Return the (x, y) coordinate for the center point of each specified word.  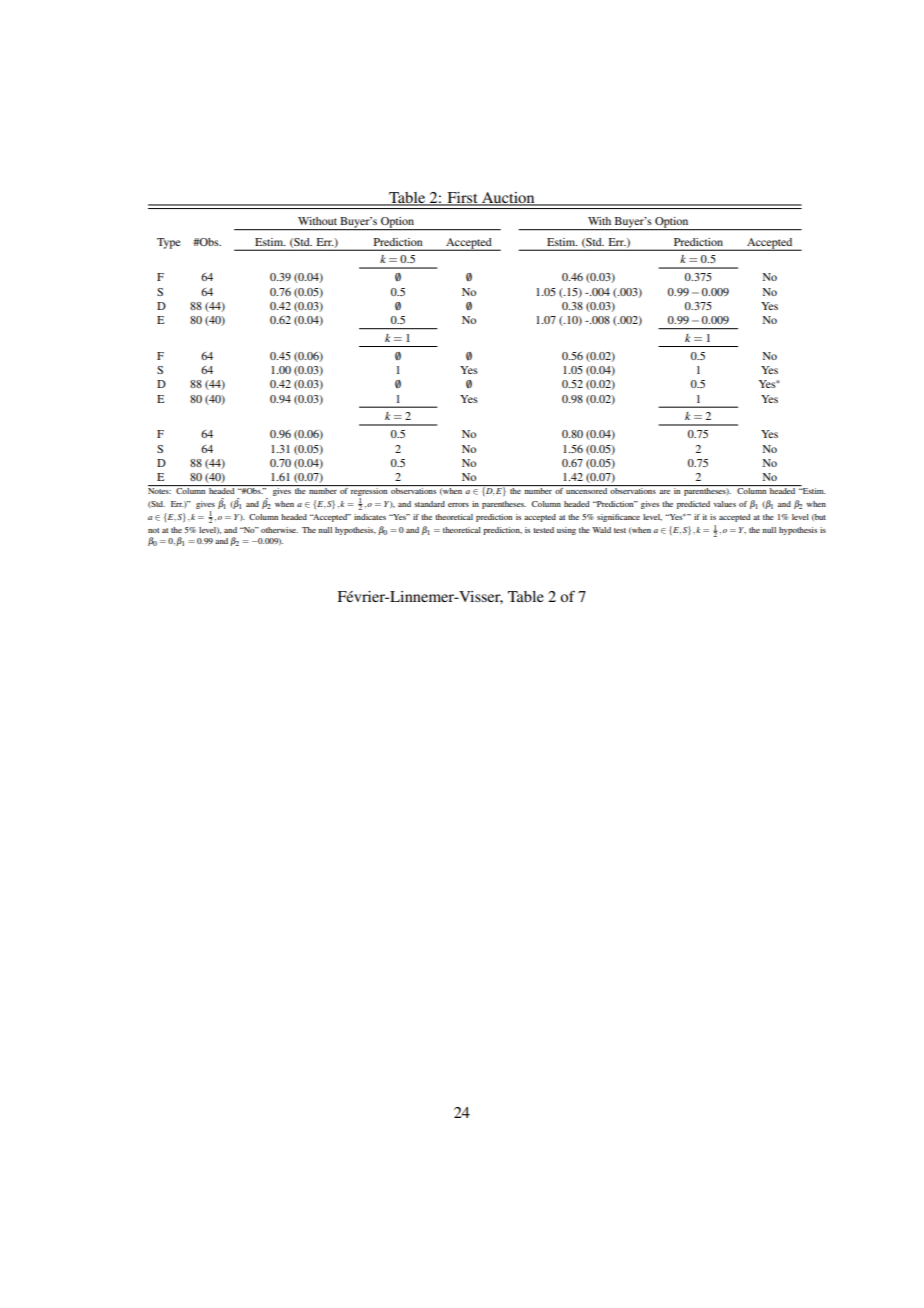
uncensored (586, 491)
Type (169, 243)
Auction (508, 199)
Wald (601, 530)
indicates (370, 517)
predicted (693, 505)
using (566, 531)
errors (458, 505)
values (725, 504)
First (462, 199)
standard (429, 504)
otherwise (279, 530)
